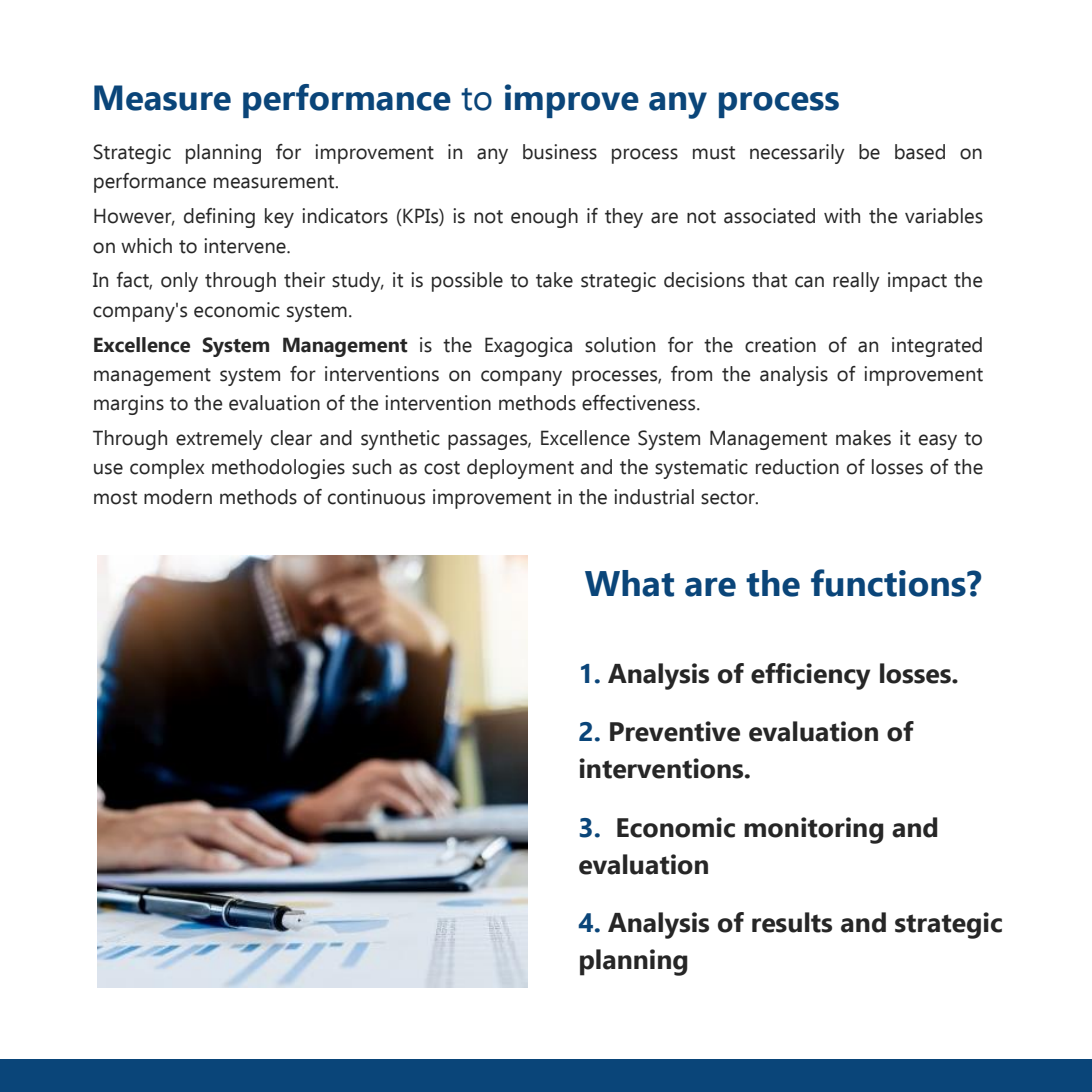 This document has width=1092, height=1092. What do you see at coordinates (554, 280) in the document?
I see `take` at bounding box center [554, 280].
